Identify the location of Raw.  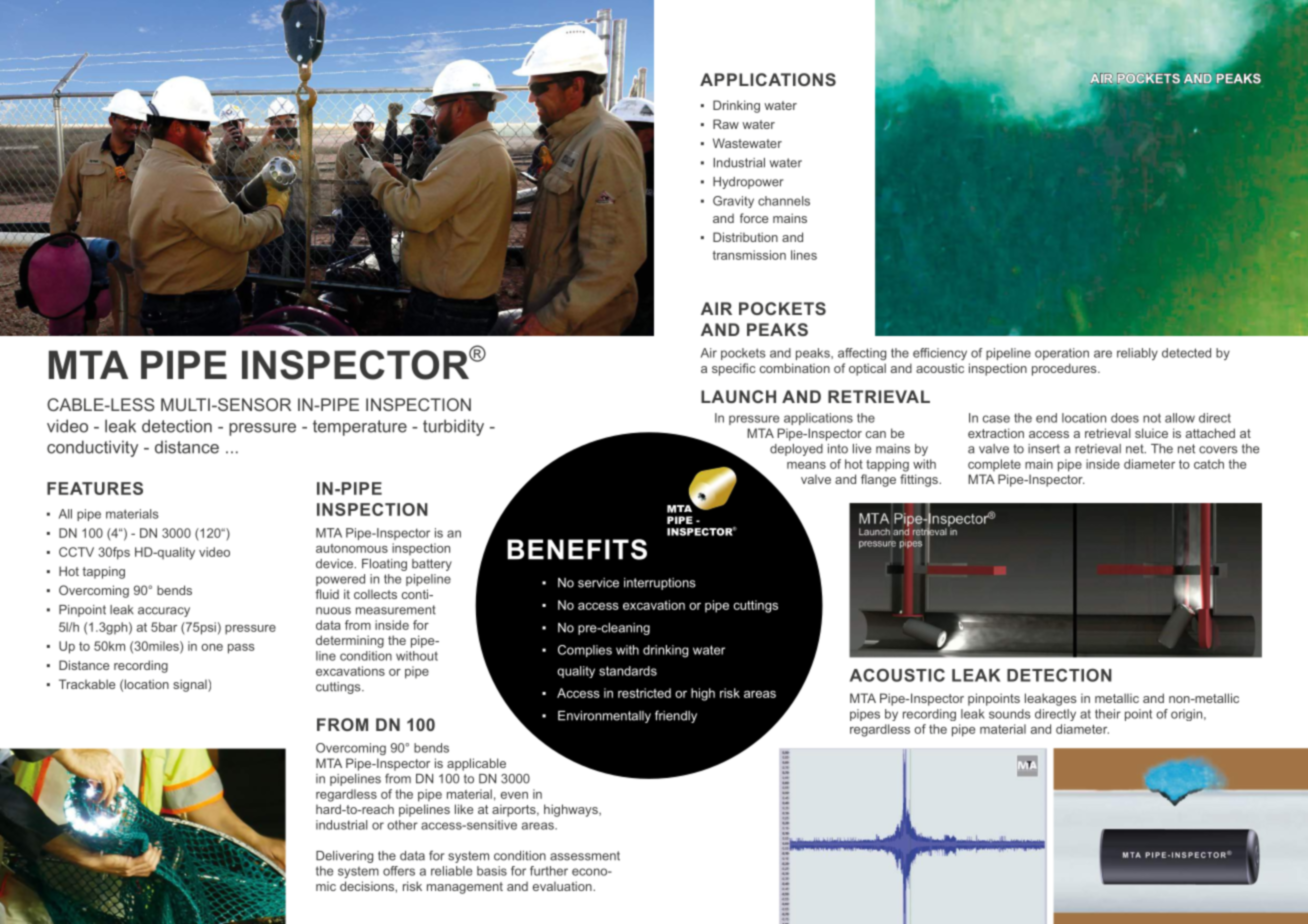
(726, 124).
